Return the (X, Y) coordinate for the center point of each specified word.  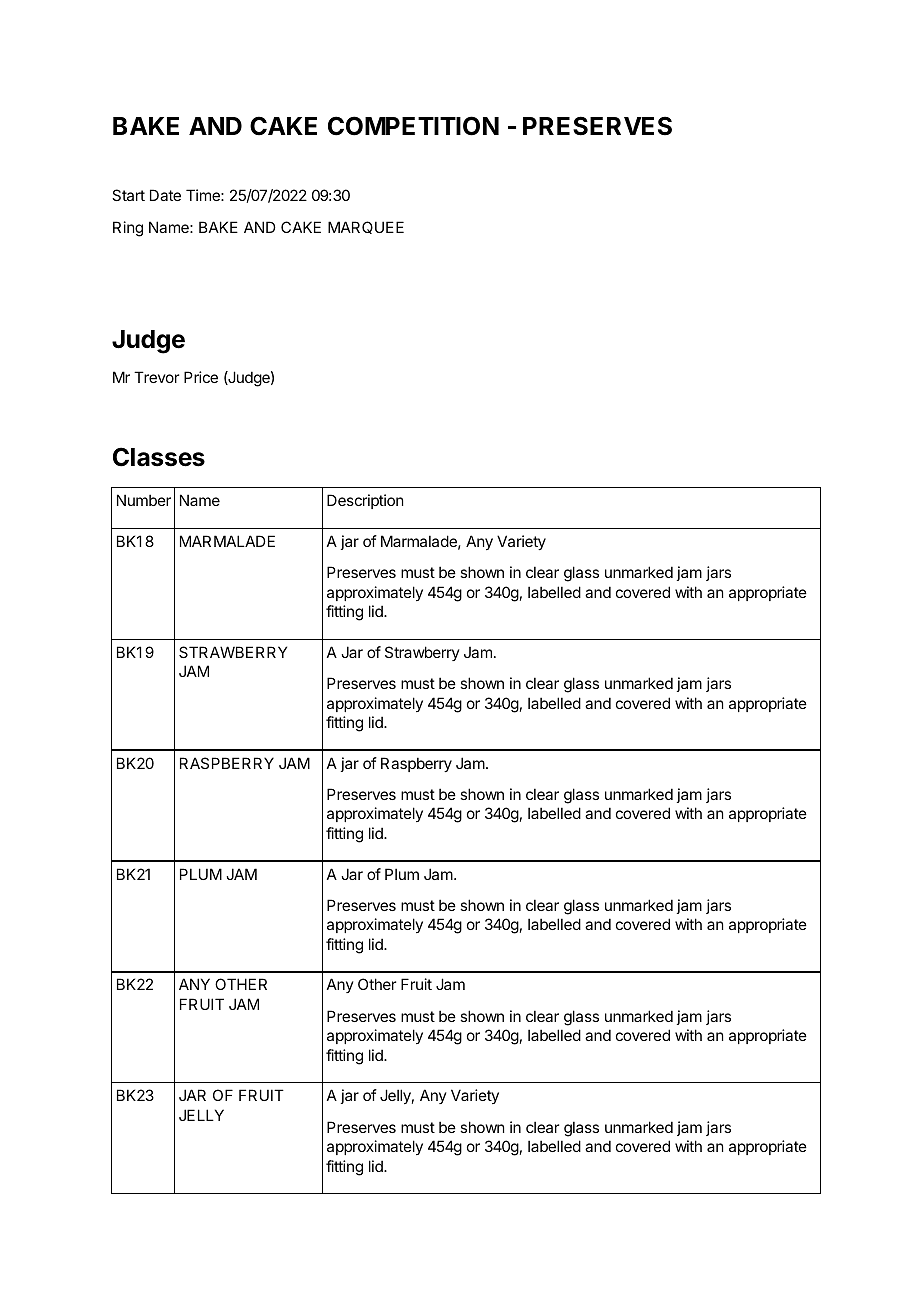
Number (144, 500)
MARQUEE (366, 227)
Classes (159, 457)
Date (165, 195)
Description (365, 501)
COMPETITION (413, 126)
